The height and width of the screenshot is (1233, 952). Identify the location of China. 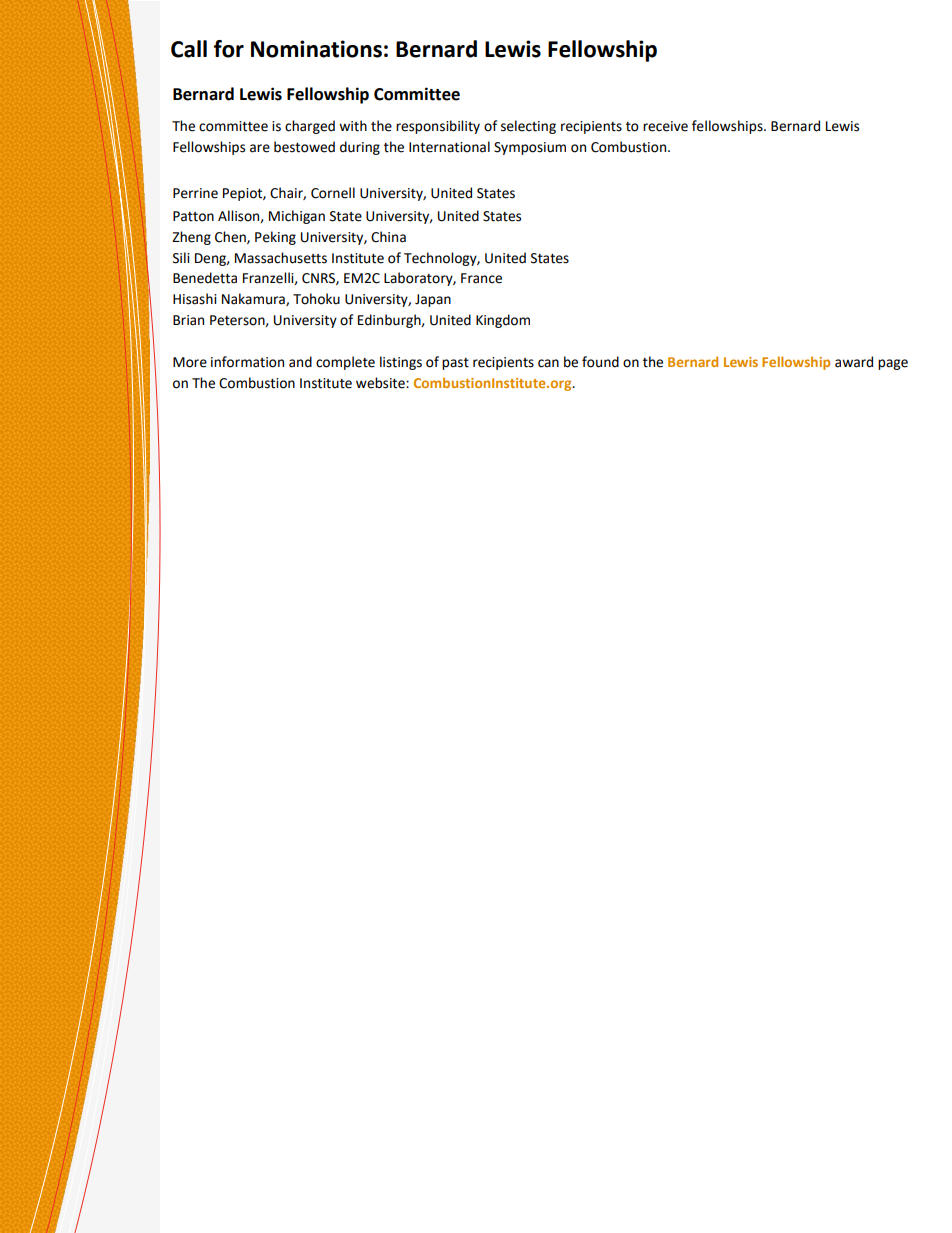
(388, 237).
